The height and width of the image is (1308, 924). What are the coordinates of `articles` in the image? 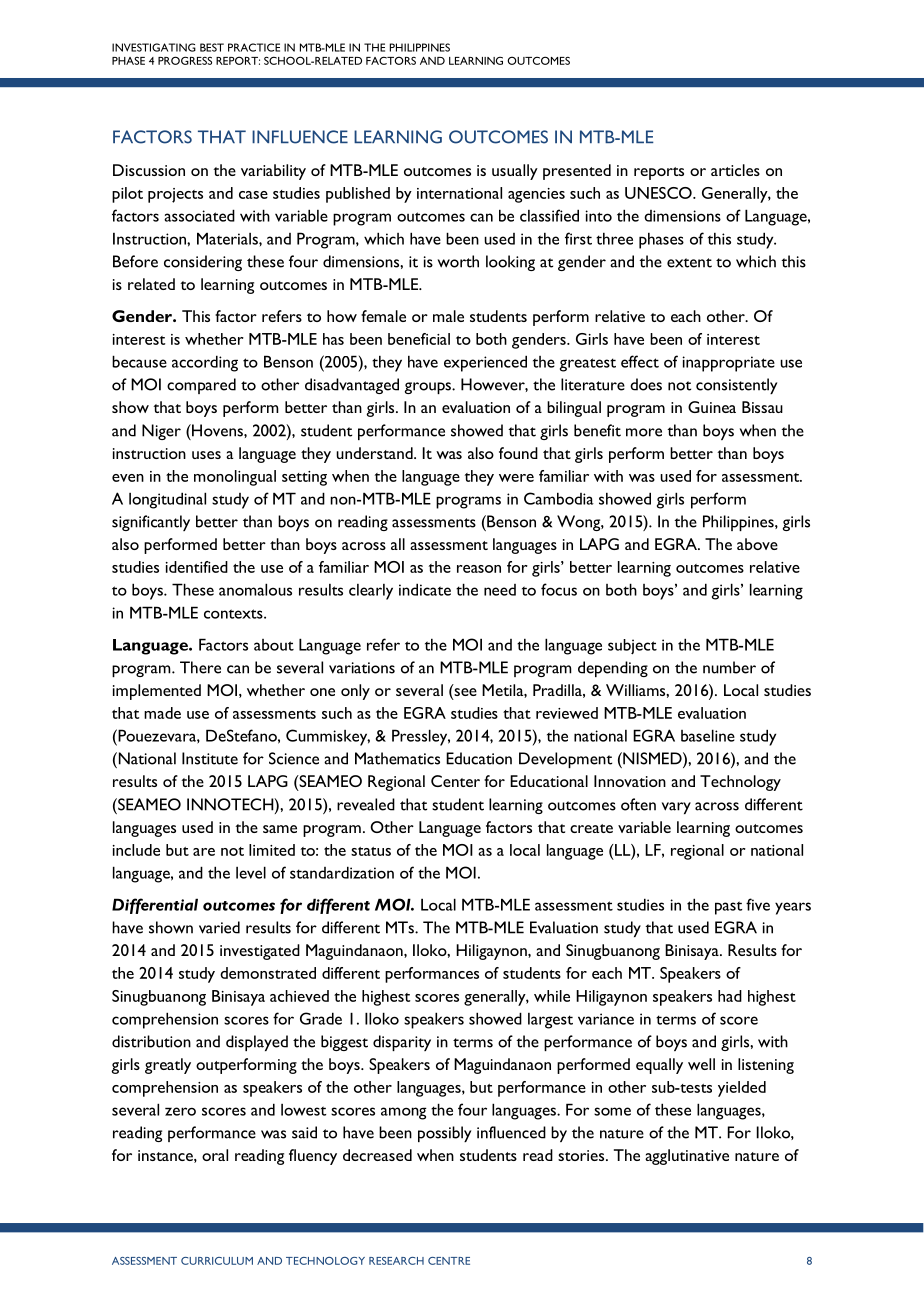 It's located at (735, 170).
